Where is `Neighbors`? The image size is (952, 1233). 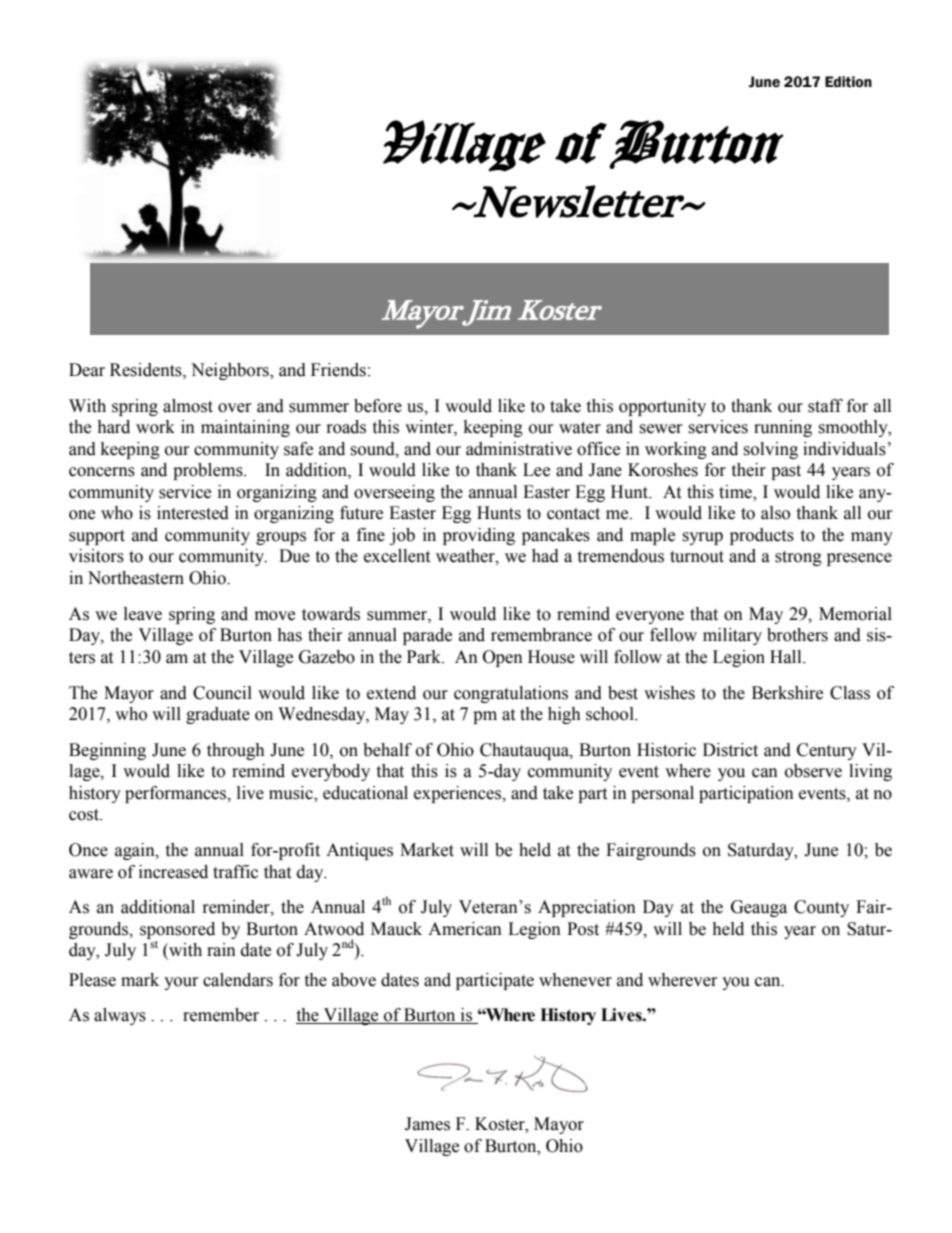
Neighbors is located at coordinates (231, 371).
